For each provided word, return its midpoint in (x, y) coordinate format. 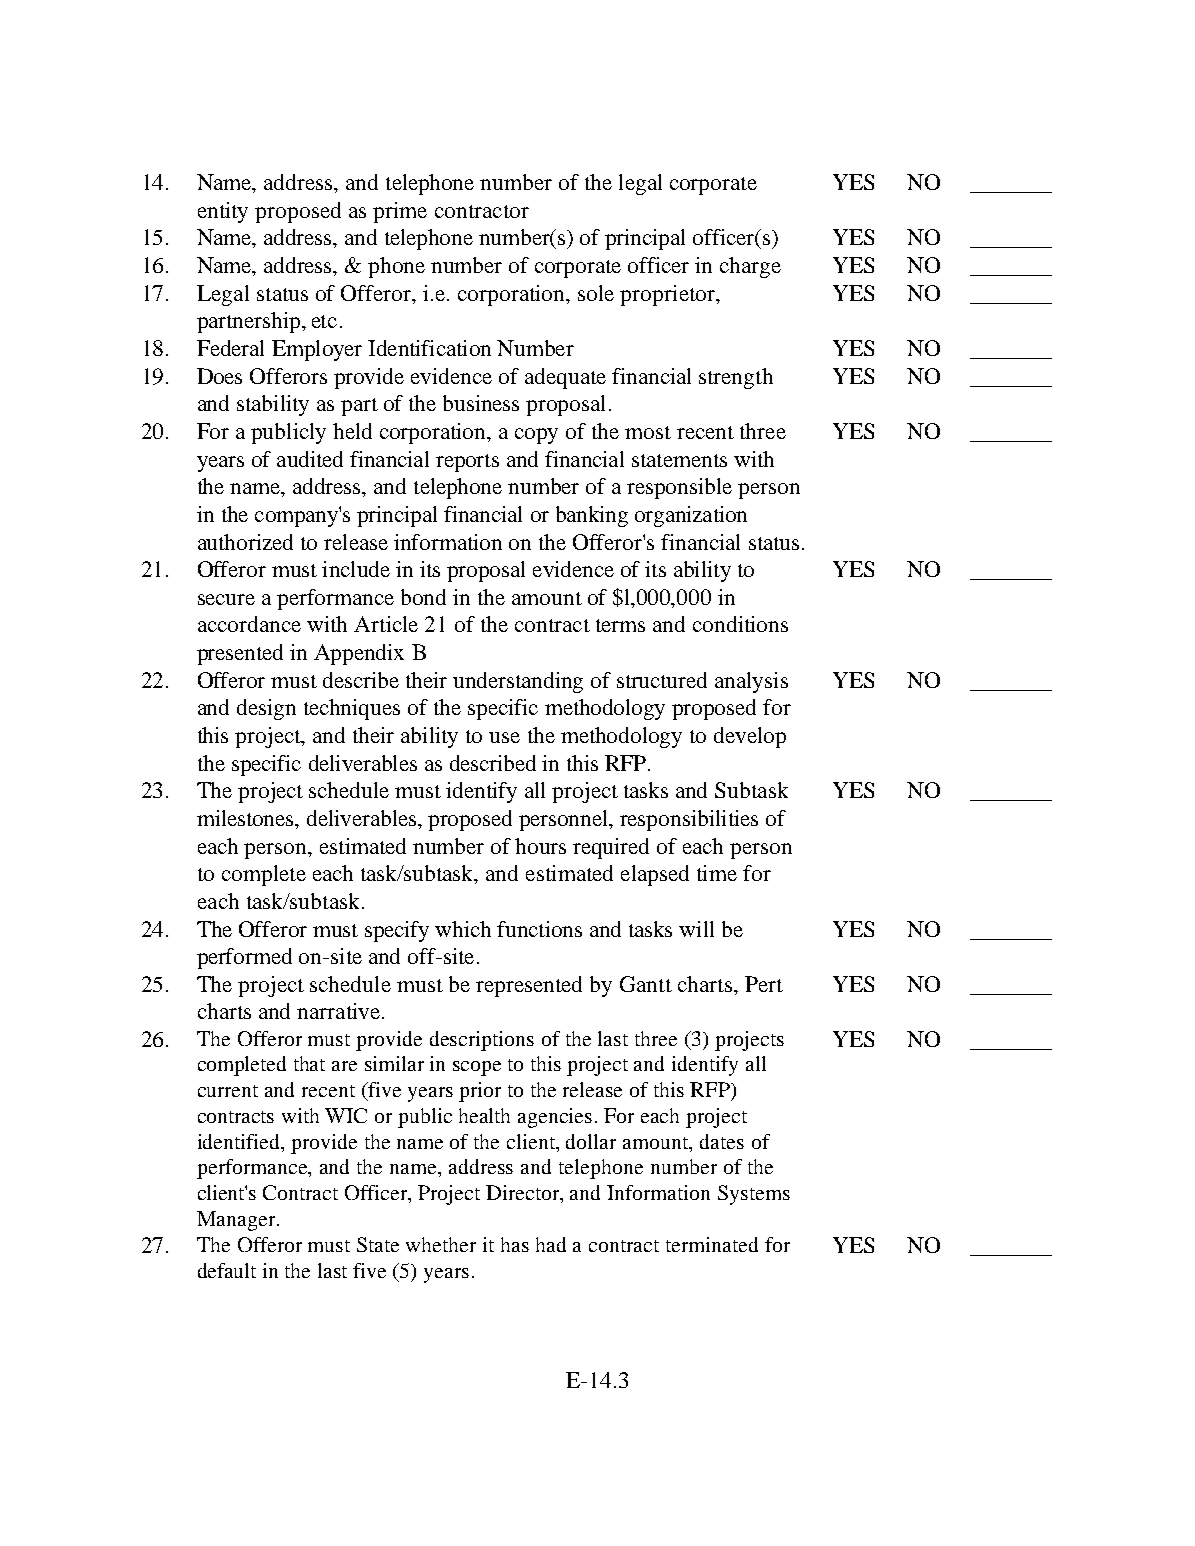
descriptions (482, 1041)
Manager (237, 1221)
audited (310, 459)
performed (244, 958)
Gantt (646, 984)
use (504, 737)
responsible (679, 488)
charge (750, 267)
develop (750, 737)
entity (223, 212)
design (266, 709)
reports (467, 463)
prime (400, 212)
